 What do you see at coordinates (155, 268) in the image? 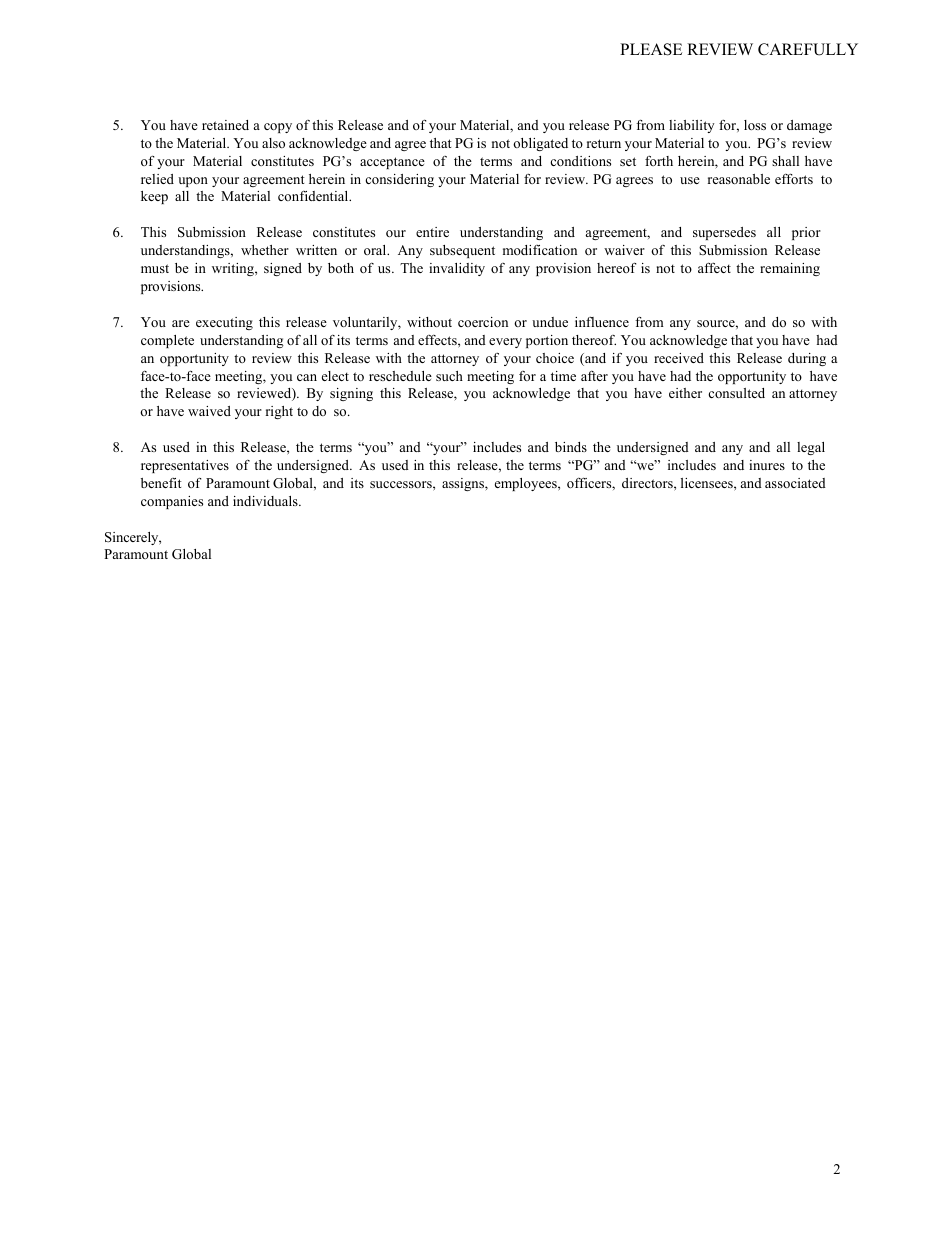
I see `must` at bounding box center [155, 268].
